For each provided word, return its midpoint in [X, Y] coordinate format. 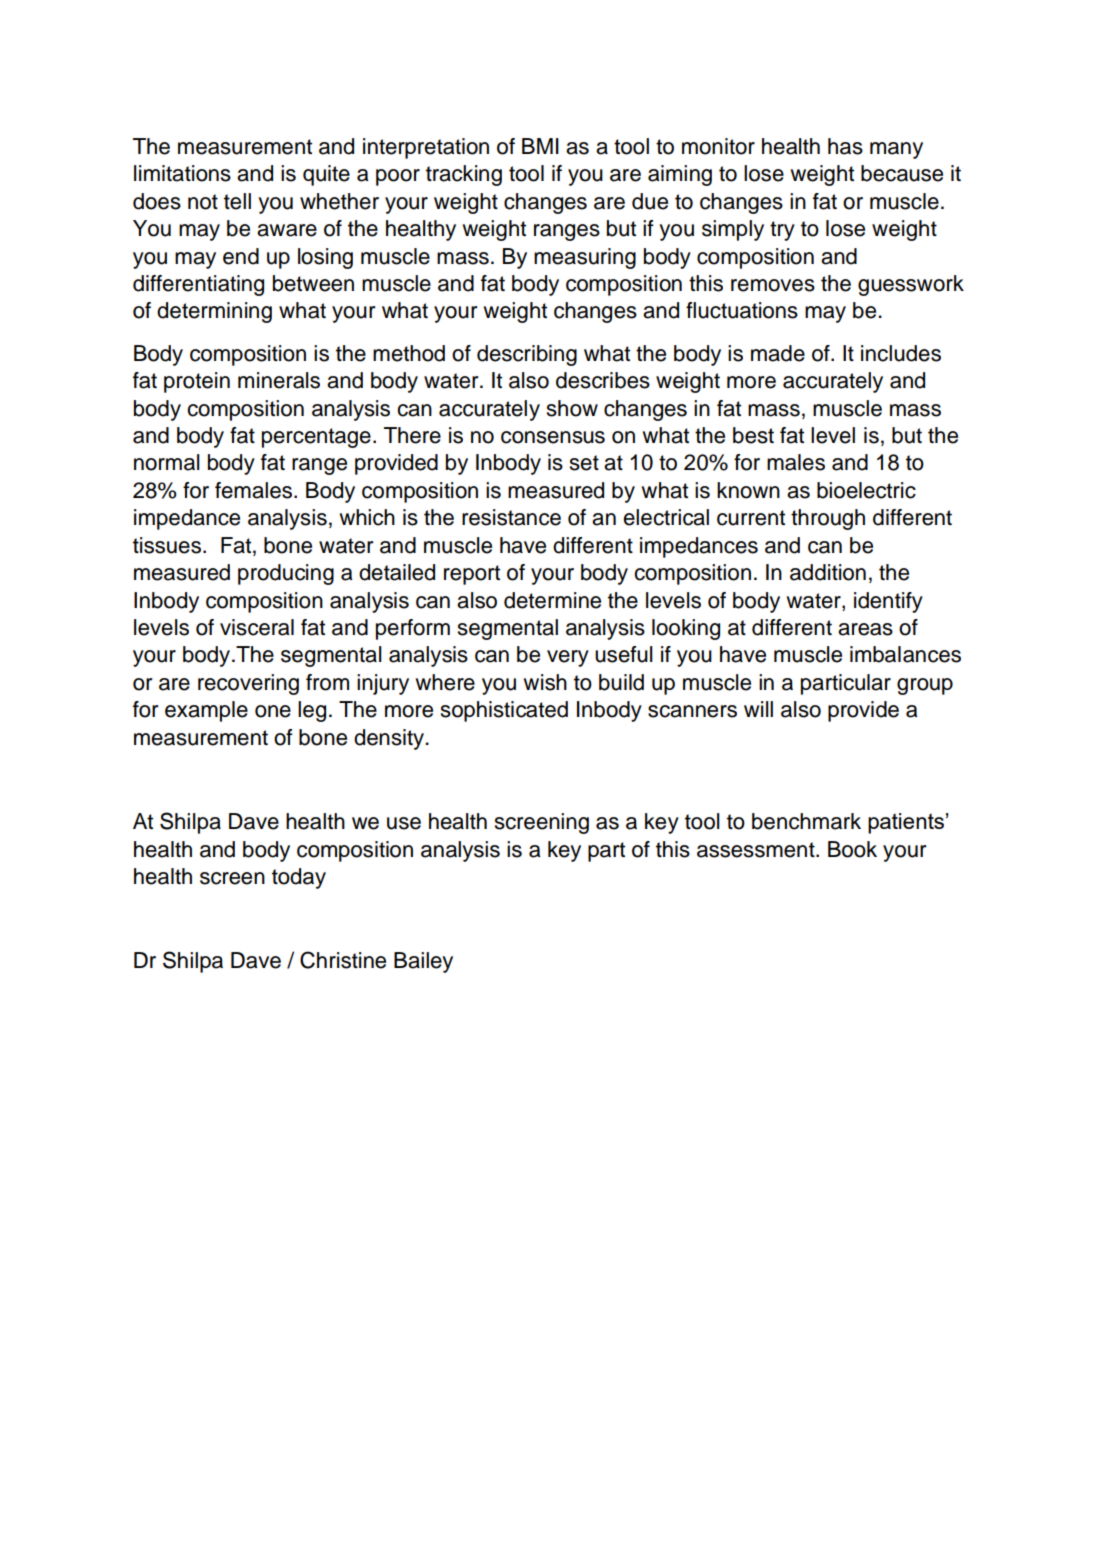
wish [545, 682]
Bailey [423, 962]
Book [852, 849]
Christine [343, 960]
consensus [553, 437]
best [753, 435]
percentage [316, 438]
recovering [248, 684]
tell [237, 201]
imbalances [905, 654]
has [845, 146]
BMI [540, 146]
